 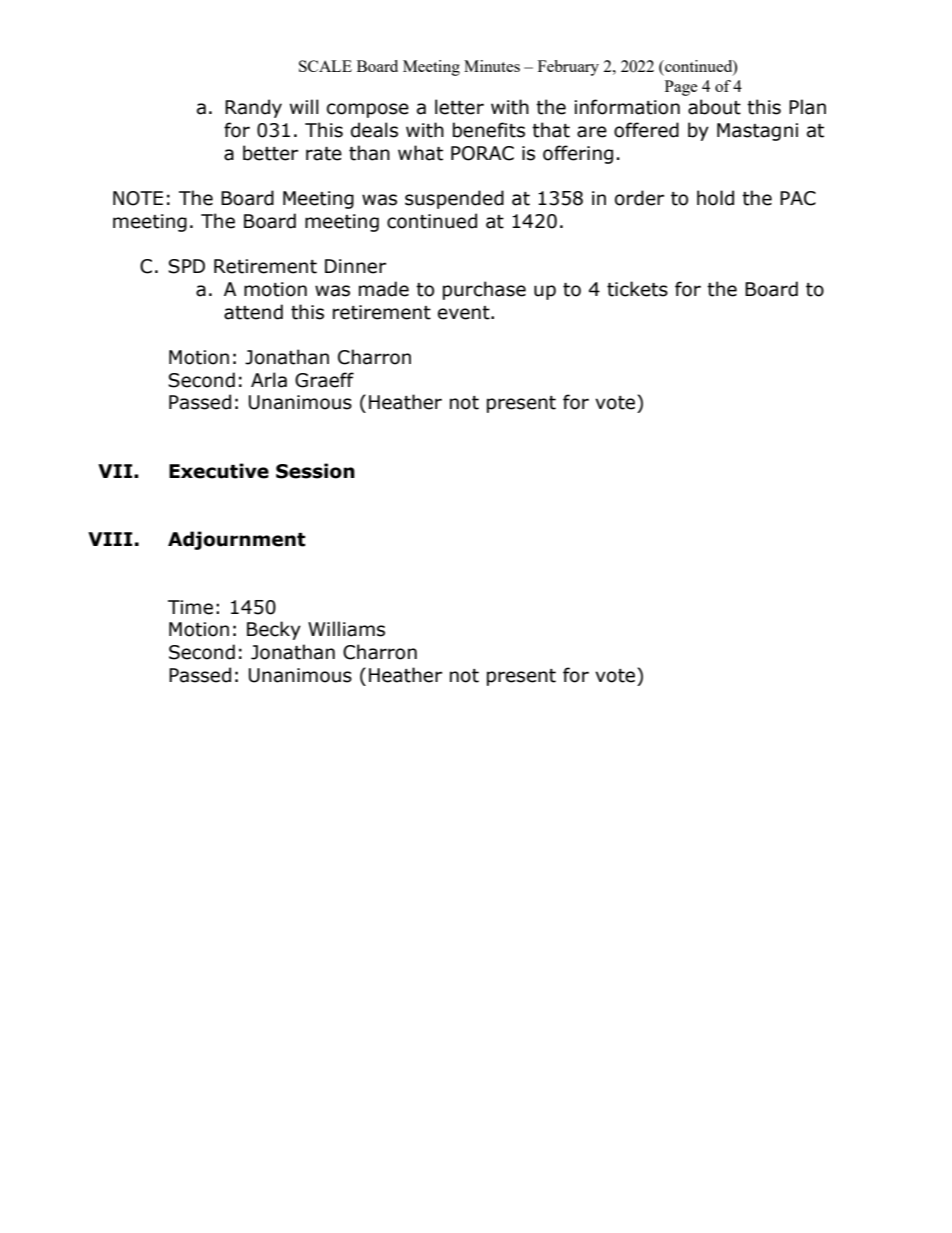 What do you see at coordinates (237, 540) in the screenshot?
I see `Adjournment` at bounding box center [237, 540].
